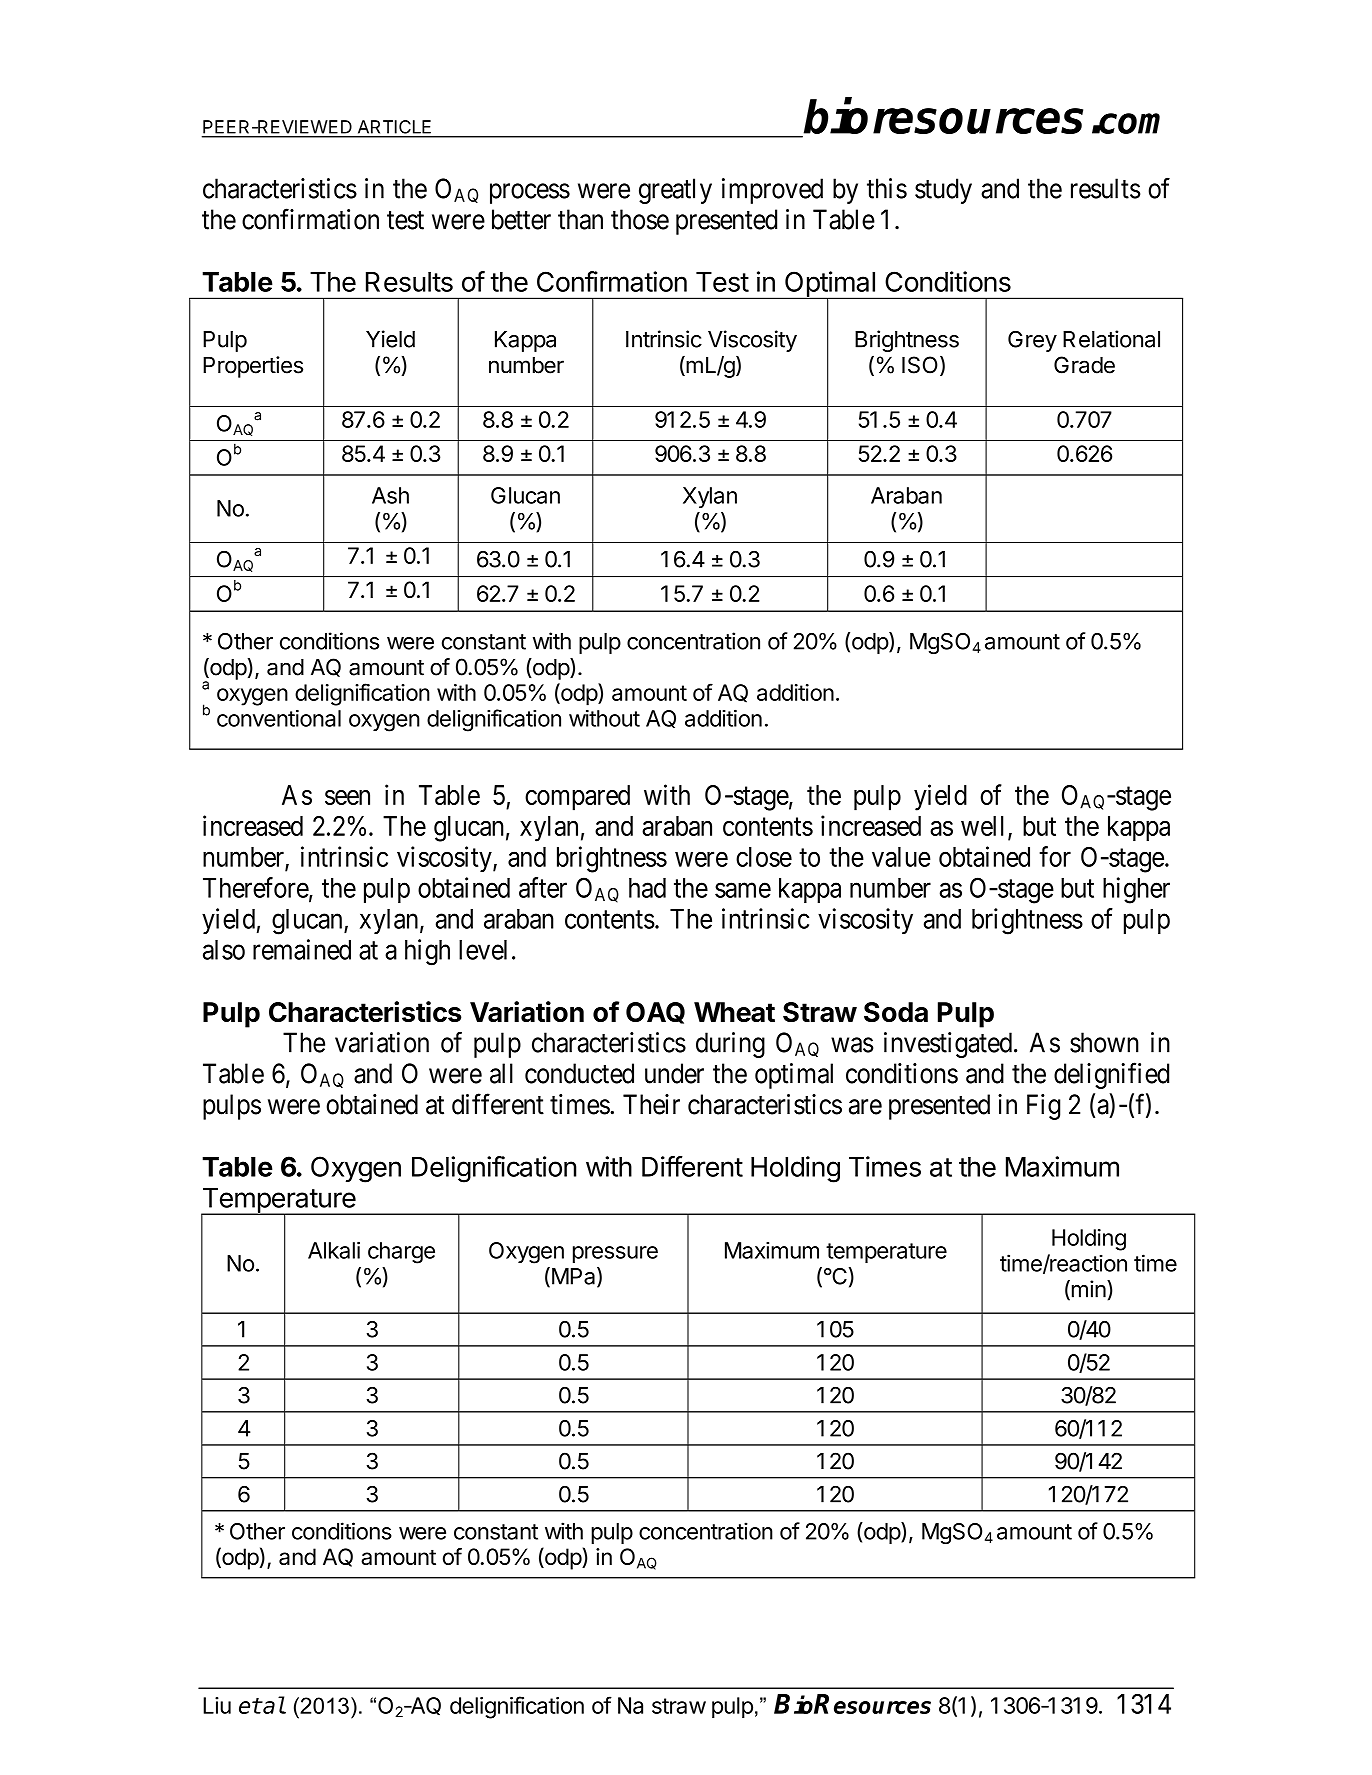  I want to click on Properties, so click(253, 367).
